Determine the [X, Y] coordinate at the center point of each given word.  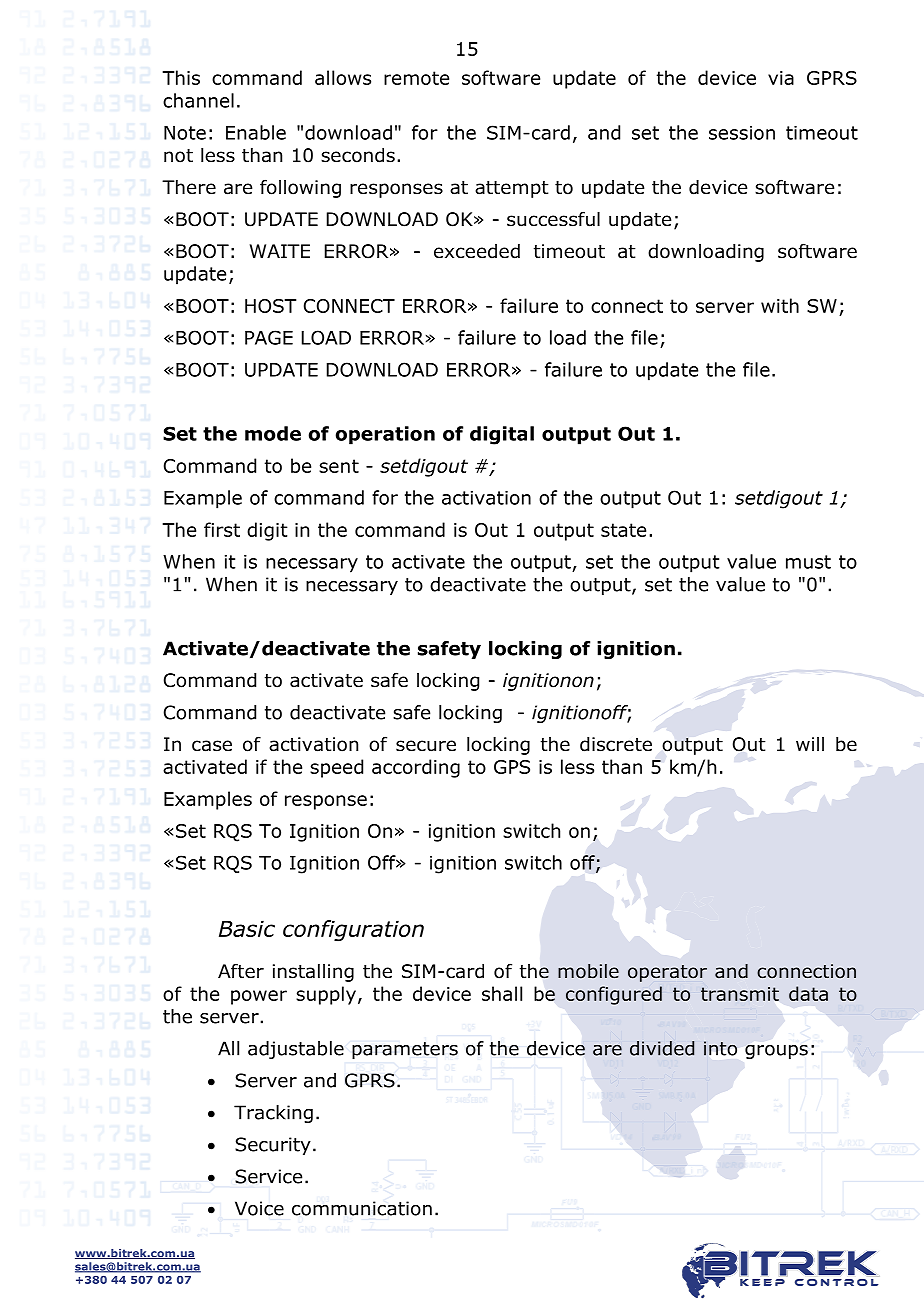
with [780, 305]
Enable [256, 132]
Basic [247, 928]
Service [268, 1176]
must [808, 562]
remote [416, 78]
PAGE [269, 337]
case [212, 746]
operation [385, 435]
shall [502, 993]
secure [426, 746]
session [742, 133]
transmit [740, 994]
